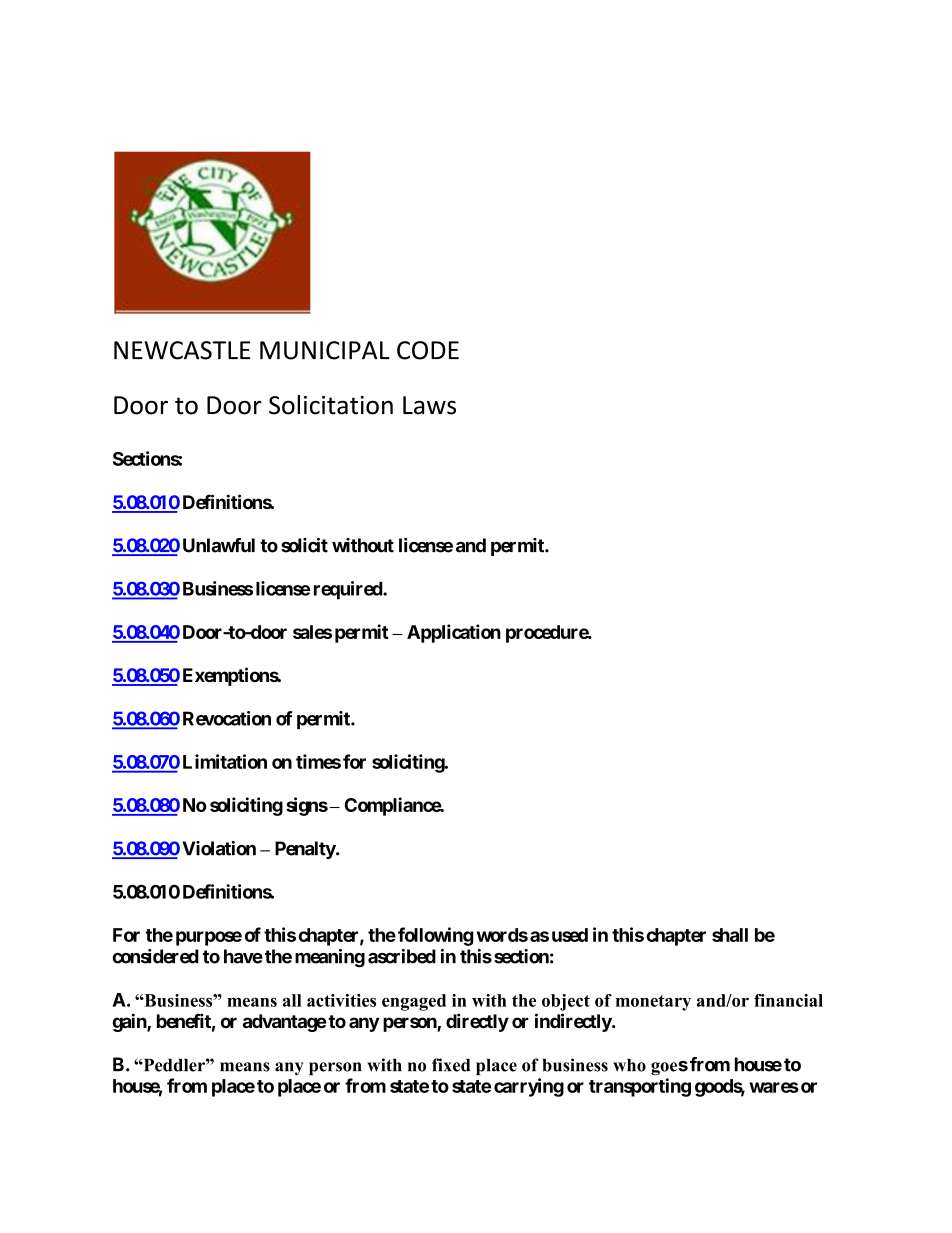 The width and height of the screenshot is (952, 1233). Describe the element at coordinates (640, 1087) in the screenshot. I see `transporting` at that location.
